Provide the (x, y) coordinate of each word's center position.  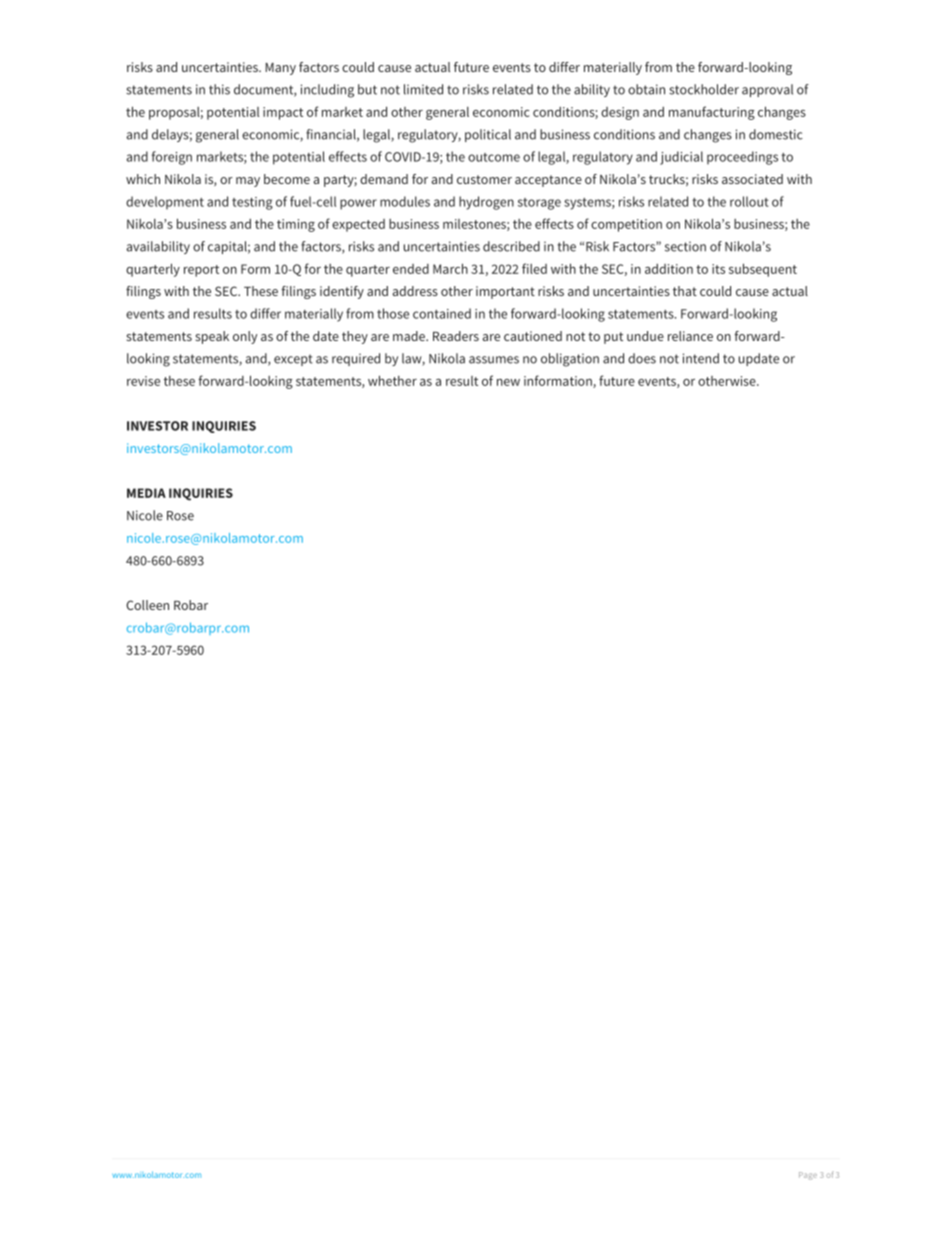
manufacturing (712, 113)
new (508, 382)
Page (808, 1176)
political (488, 135)
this (219, 89)
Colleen (147, 605)
